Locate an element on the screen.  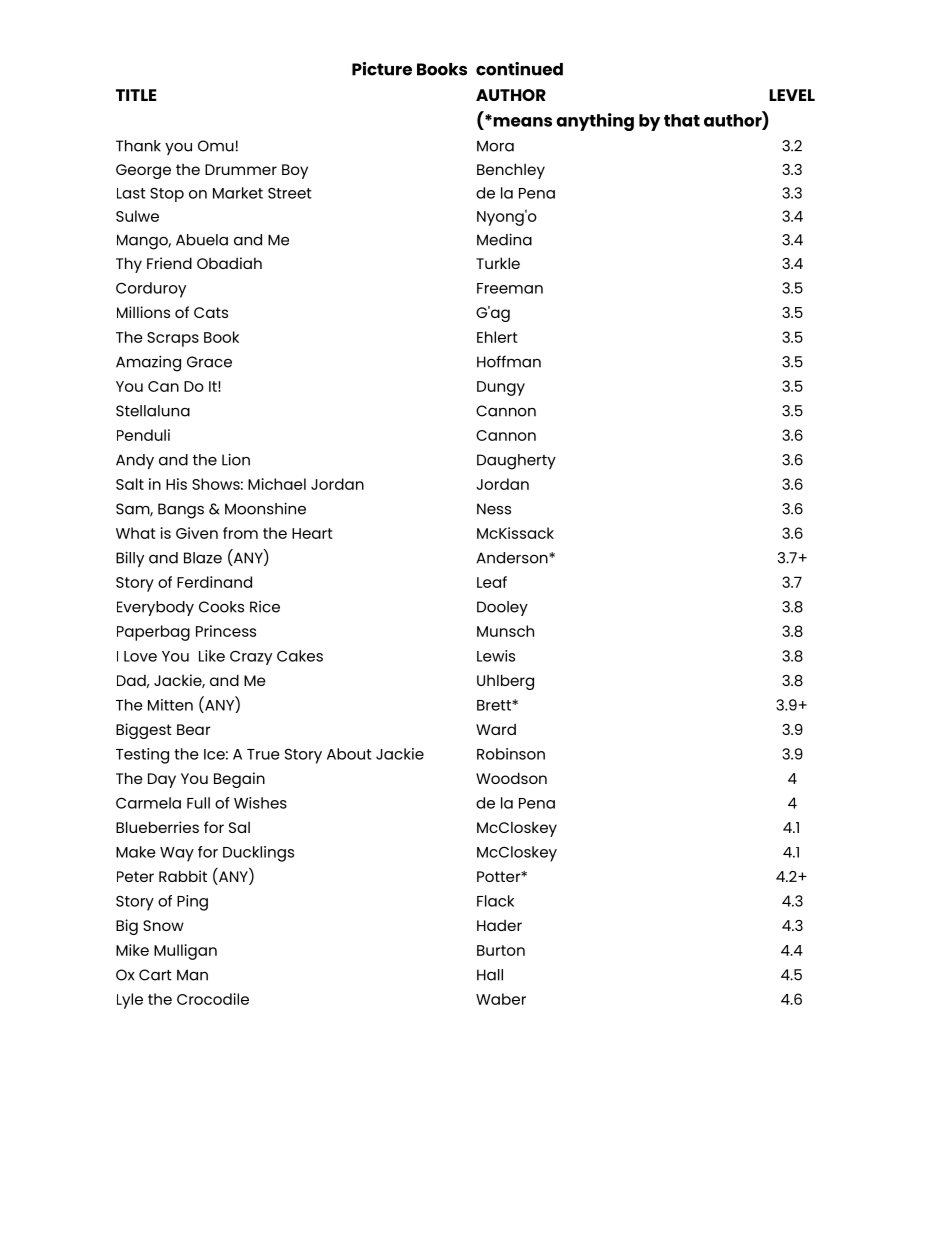
Hall is located at coordinates (490, 975).
